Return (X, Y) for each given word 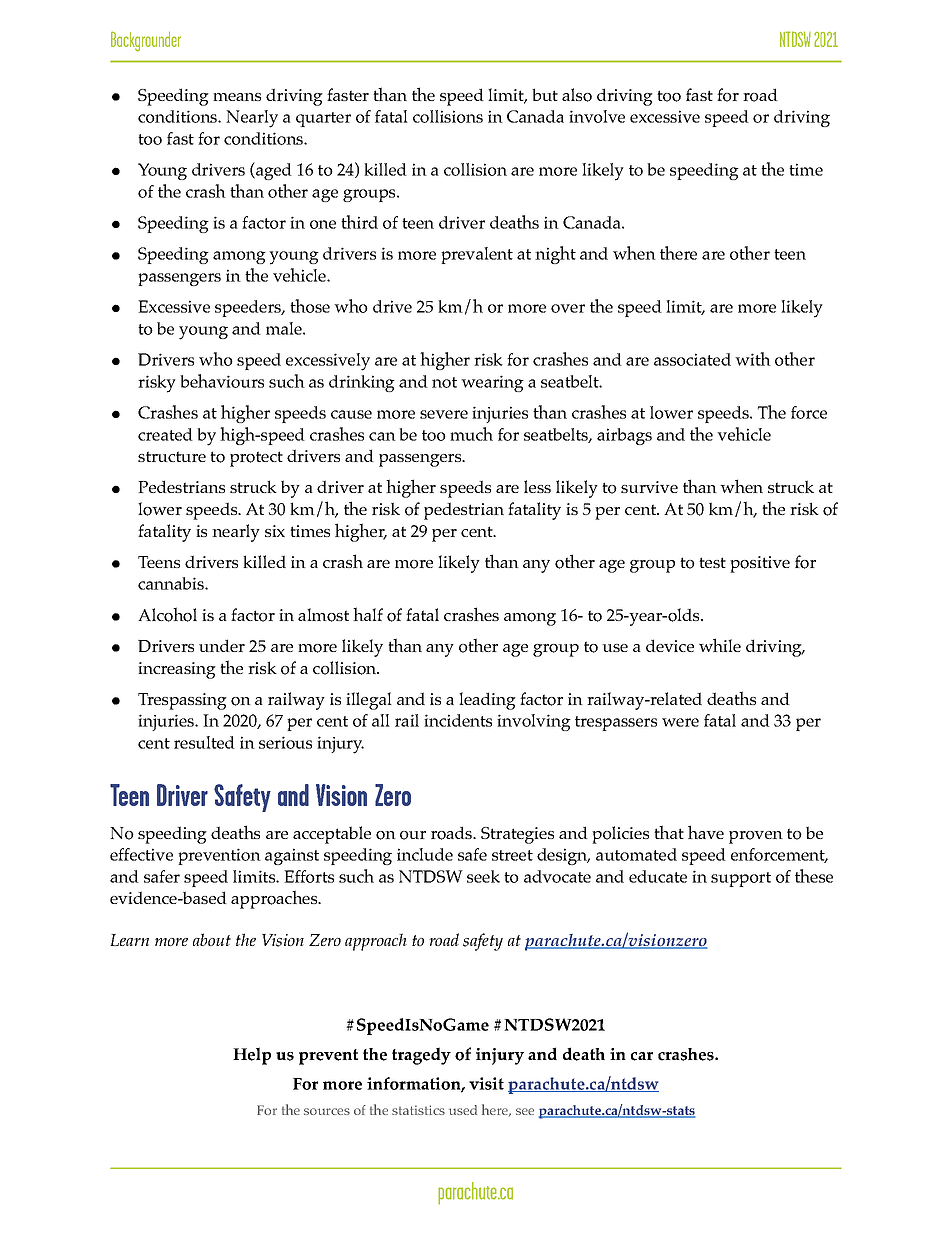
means (237, 97)
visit (486, 1083)
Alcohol (167, 614)
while (720, 645)
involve (597, 116)
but (545, 94)
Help (252, 1056)
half (368, 614)
